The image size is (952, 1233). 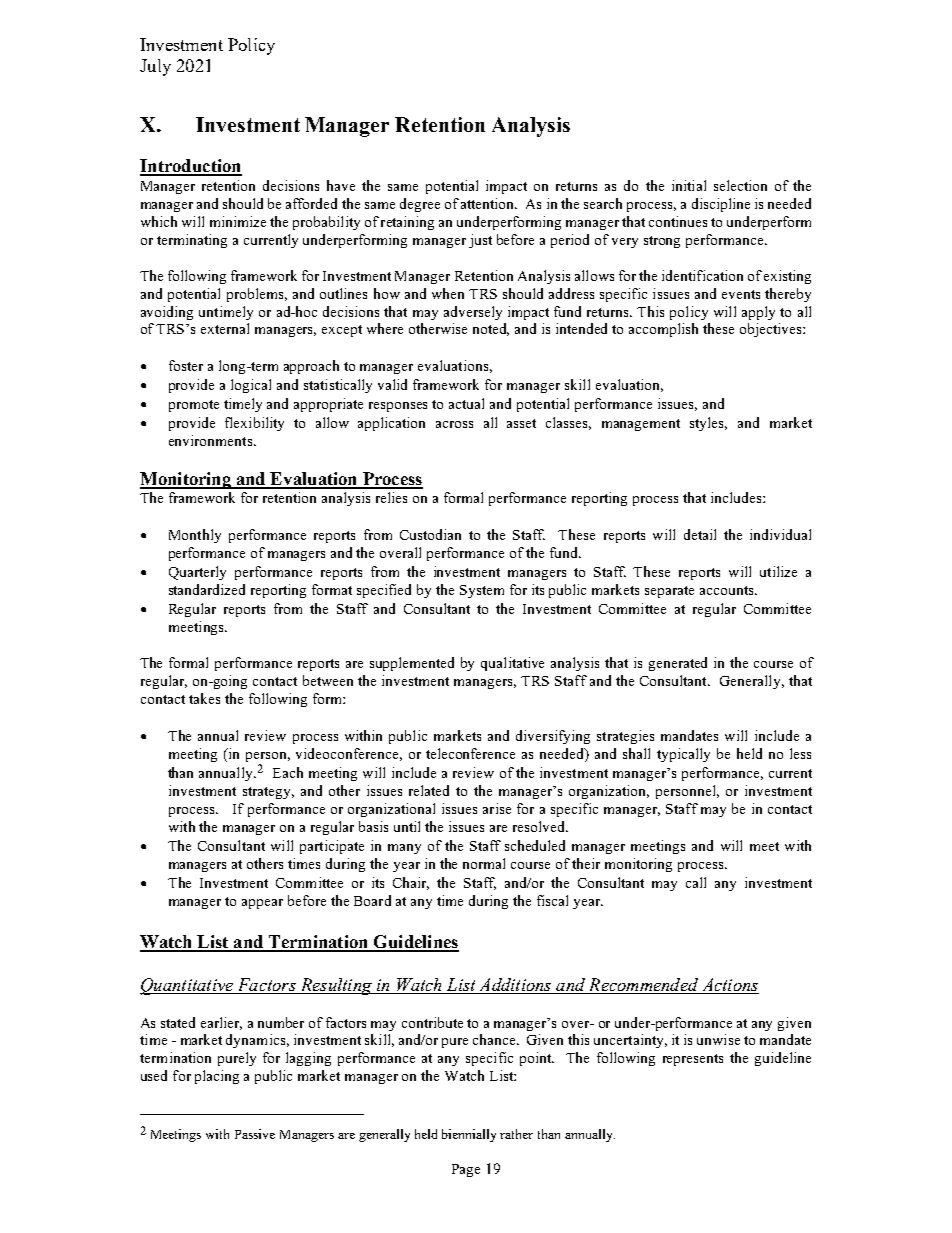 What do you see at coordinates (489, 203) in the screenshot?
I see `attention` at bounding box center [489, 203].
